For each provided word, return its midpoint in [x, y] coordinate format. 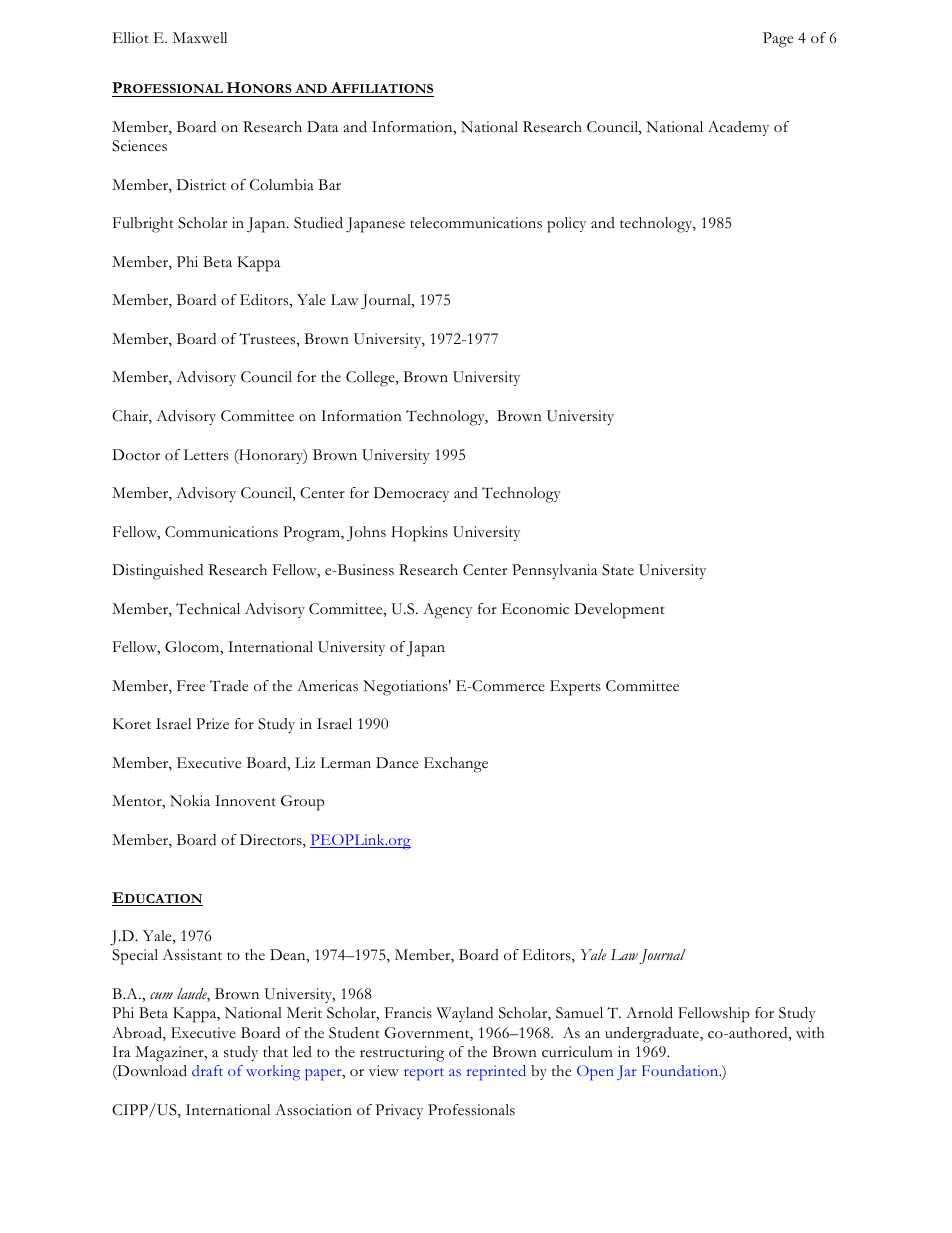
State [618, 570]
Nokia [190, 801]
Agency [447, 611]
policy [566, 225]
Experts [575, 688]
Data [323, 126]
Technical [208, 609]
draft [207, 1070]
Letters [206, 455]
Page [778, 40]
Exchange [456, 765]
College [371, 379]
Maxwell [199, 38]
